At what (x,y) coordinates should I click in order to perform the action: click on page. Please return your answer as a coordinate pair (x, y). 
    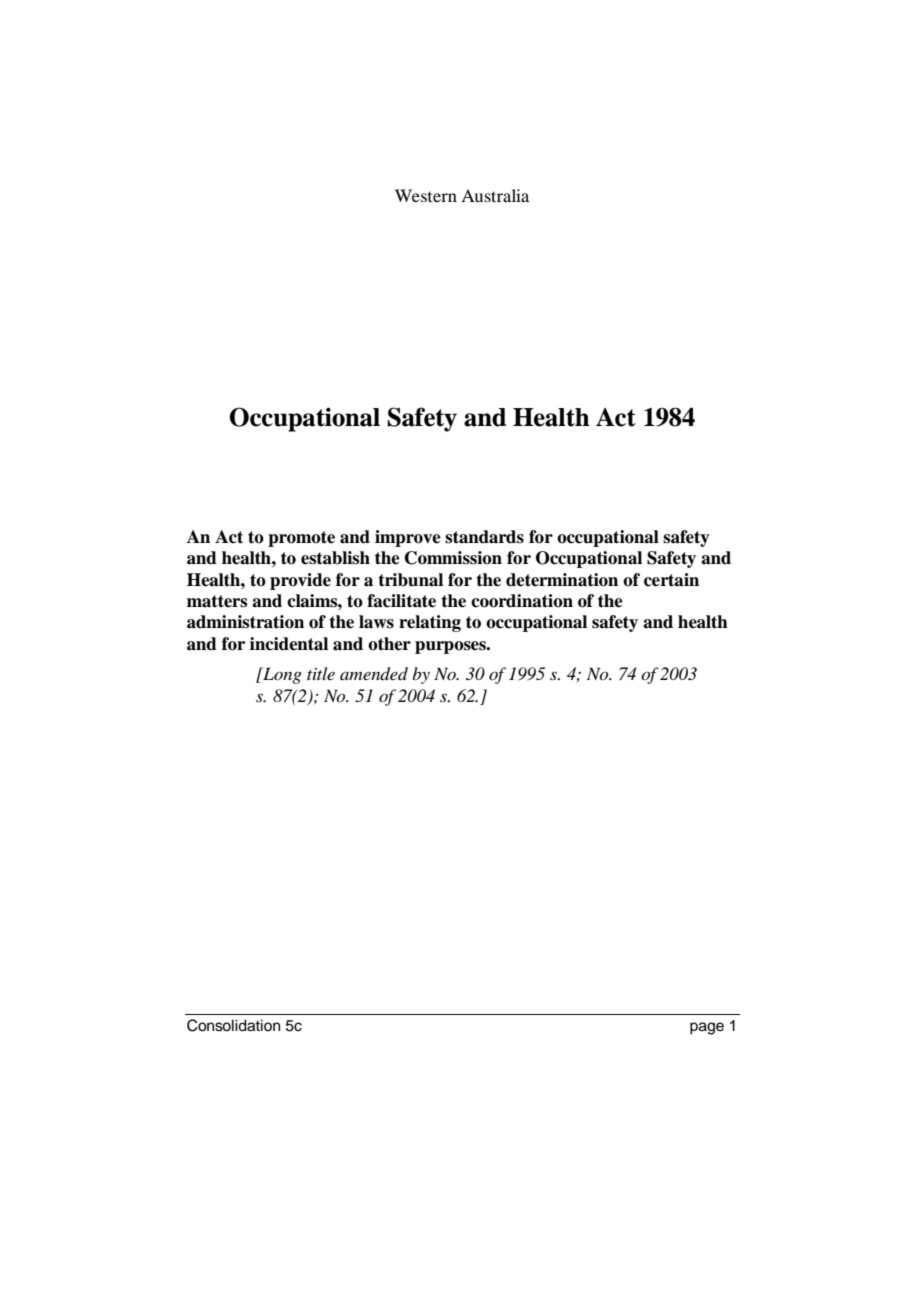
    Looking at the image, I should click on (707, 1028).
